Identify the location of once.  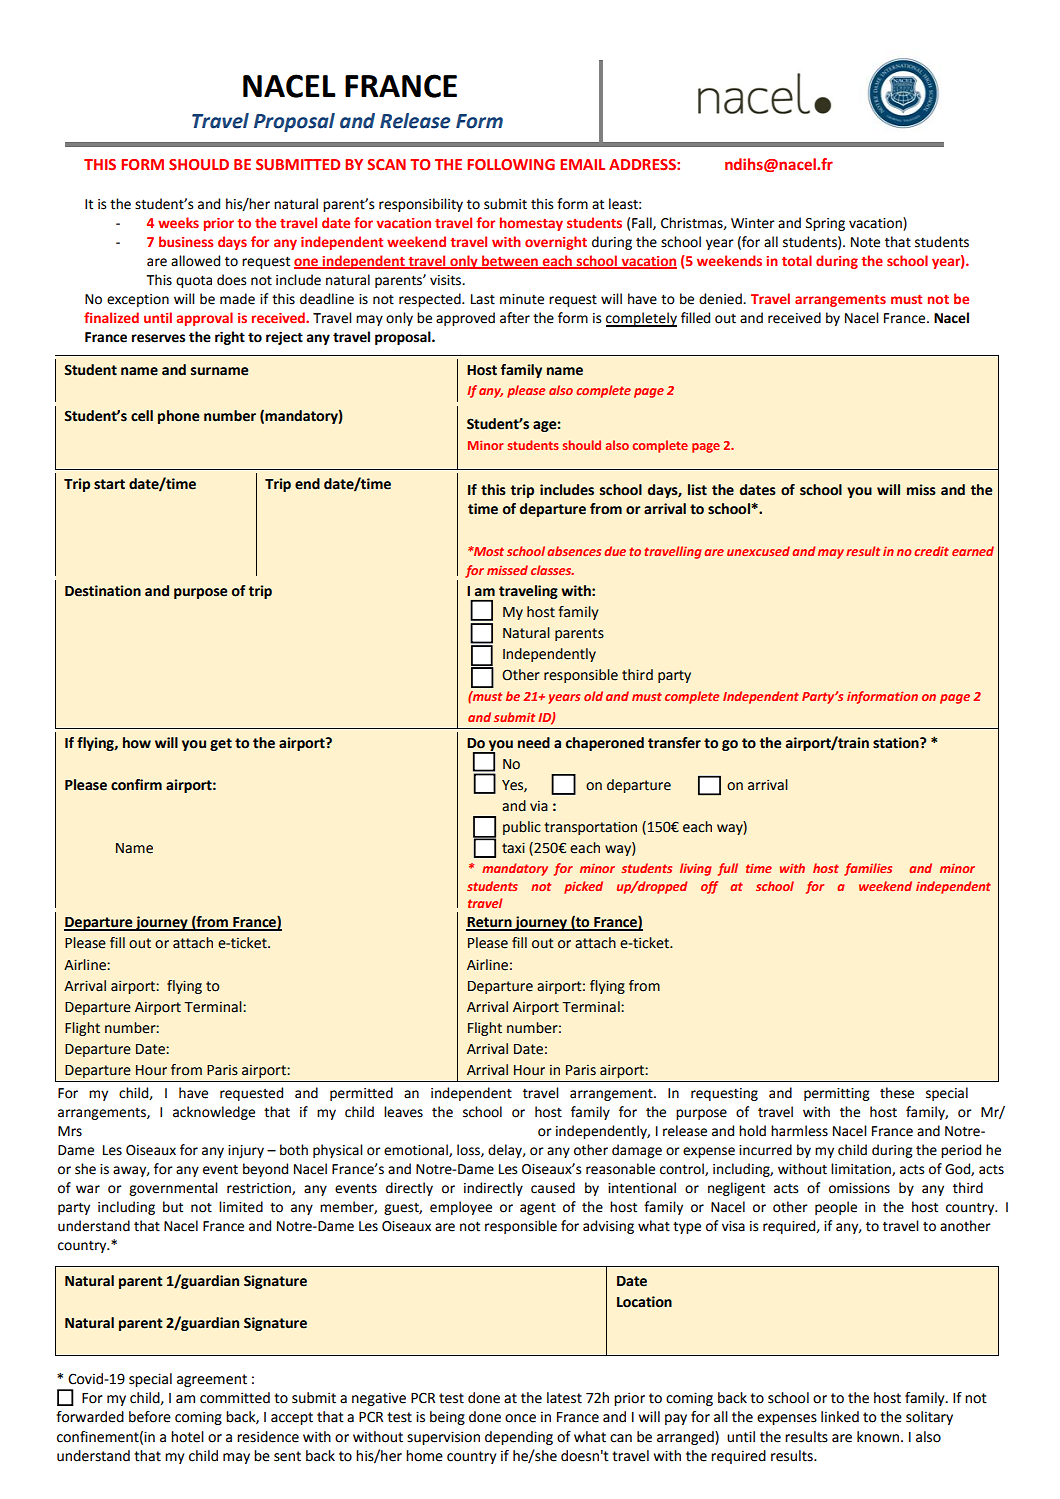
(520, 1418).
